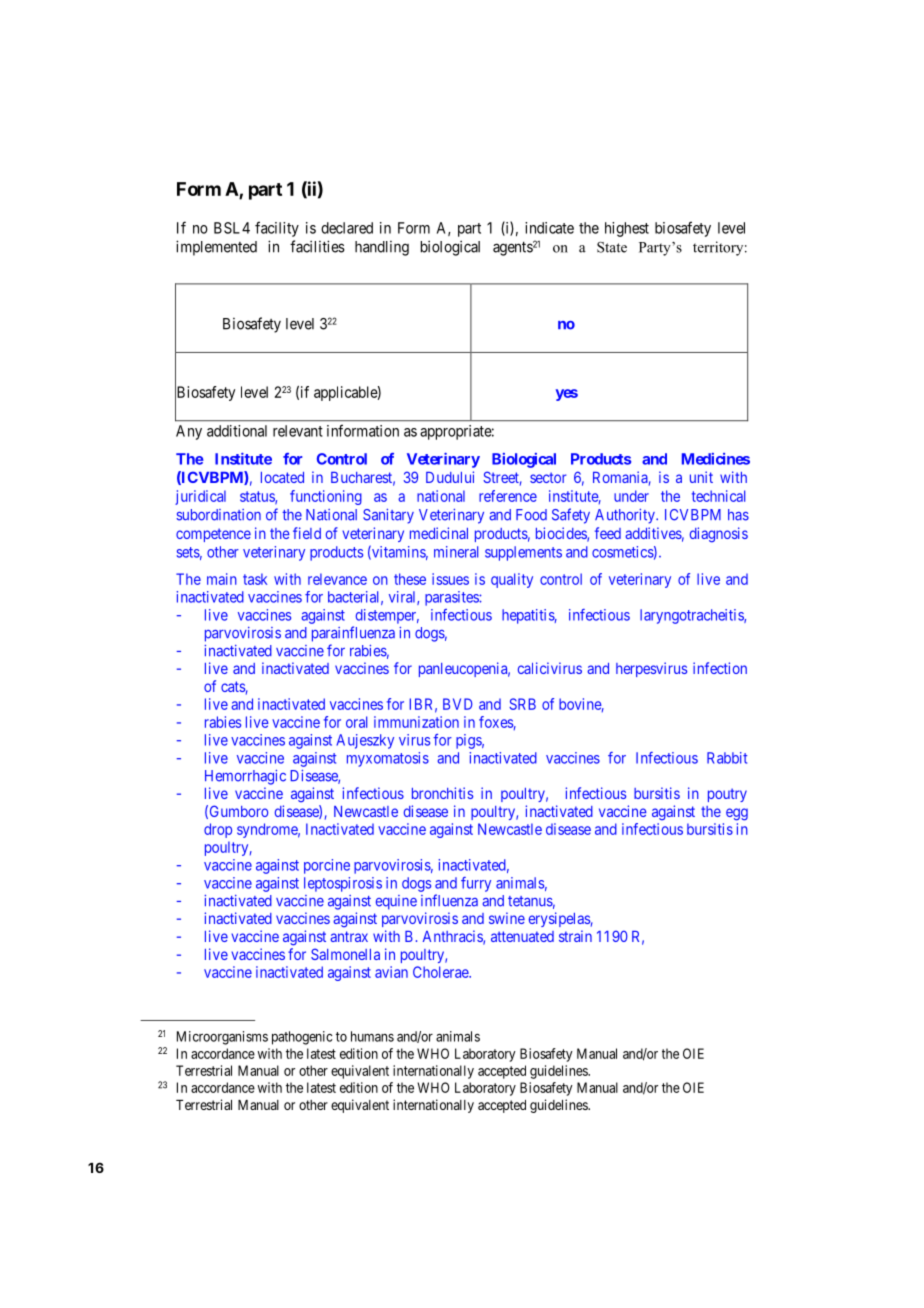 This image has width=924, height=1308. What do you see at coordinates (737, 814) in the image?
I see `egg` at bounding box center [737, 814].
